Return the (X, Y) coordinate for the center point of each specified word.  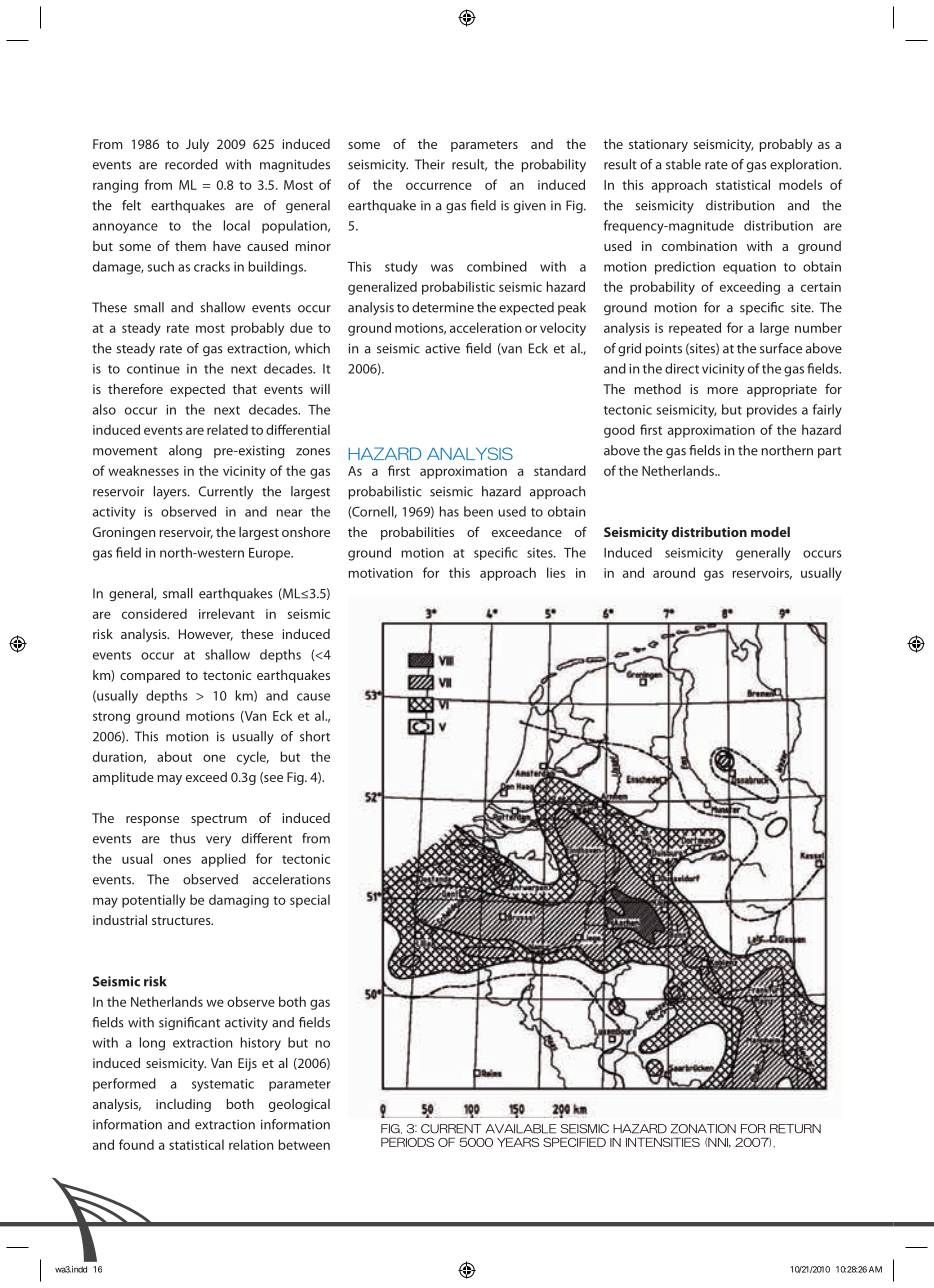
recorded (191, 164)
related (227, 429)
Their (430, 164)
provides (772, 411)
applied (223, 860)
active (442, 349)
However (206, 635)
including (183, 1105)
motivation (380, 573)
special (310, 901)
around (674, 572)
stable (683, 164)
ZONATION (703, 1129)
